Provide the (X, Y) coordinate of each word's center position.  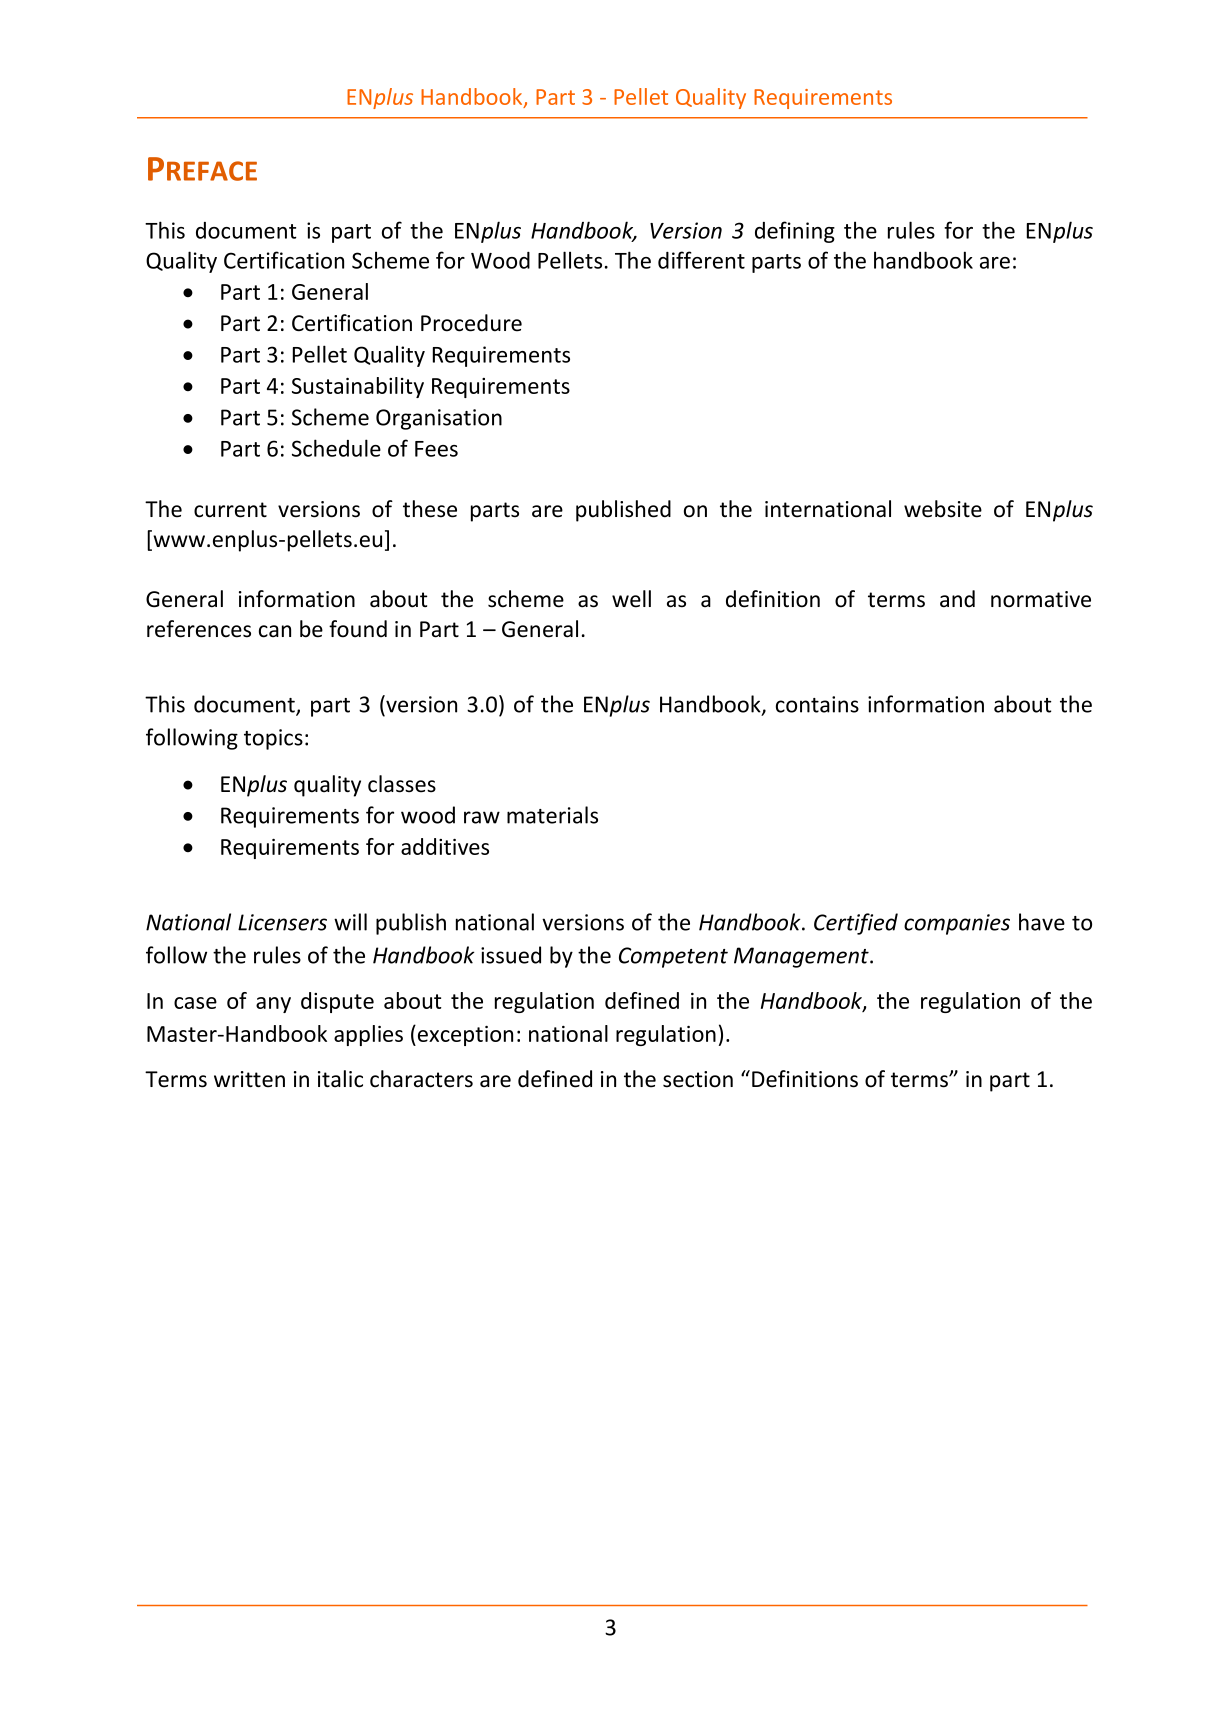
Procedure (471, 323)
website (943, 509)
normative (1041, 599)
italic (340, 1079)
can (275, 631)
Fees (436, 449)
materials (552, 815)
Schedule (336, 448)
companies (957, 924)
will (350, 922)
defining (795, 232)
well (631, 599)
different (701, 260)
